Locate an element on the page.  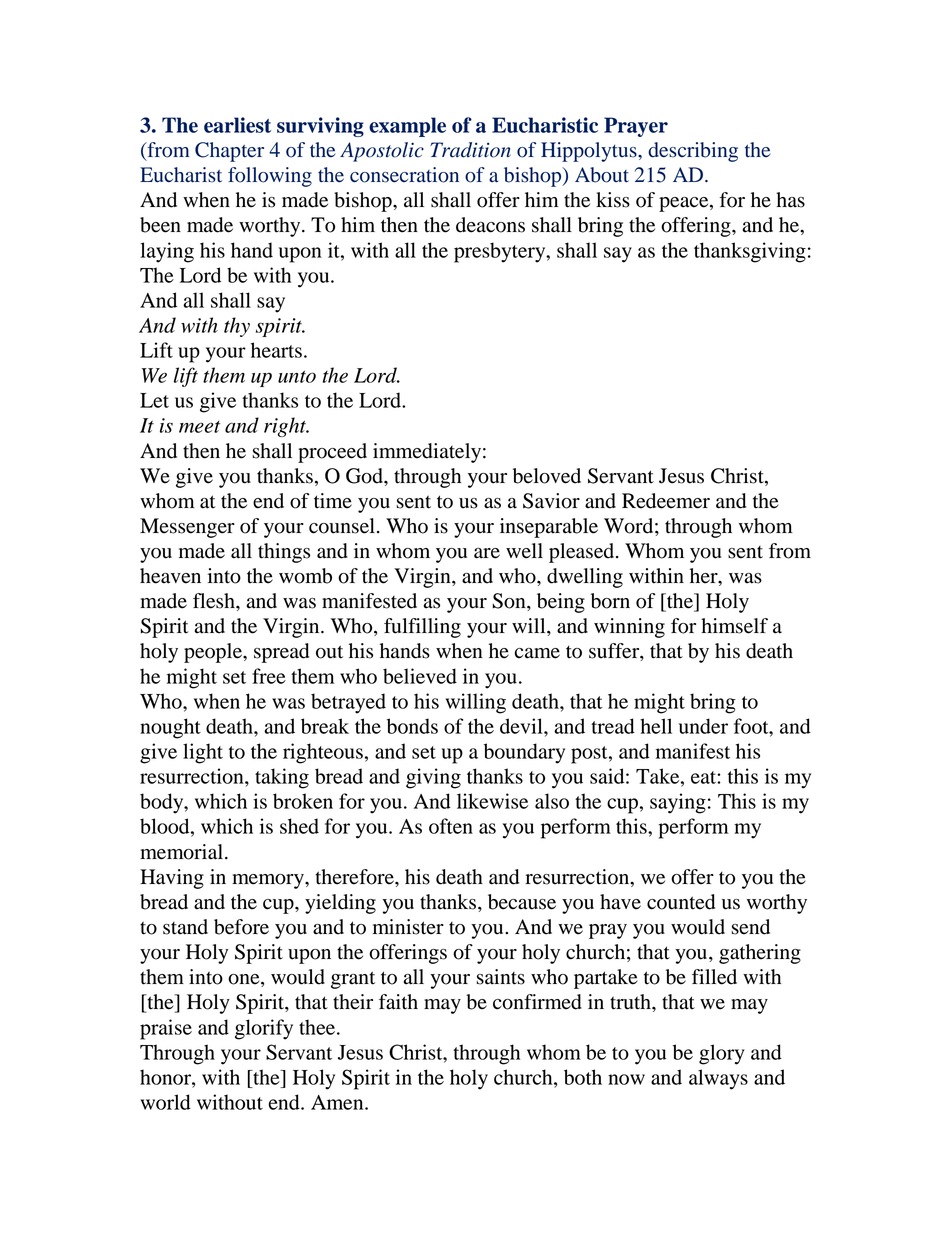
are is located at coordinates (487, 553).
